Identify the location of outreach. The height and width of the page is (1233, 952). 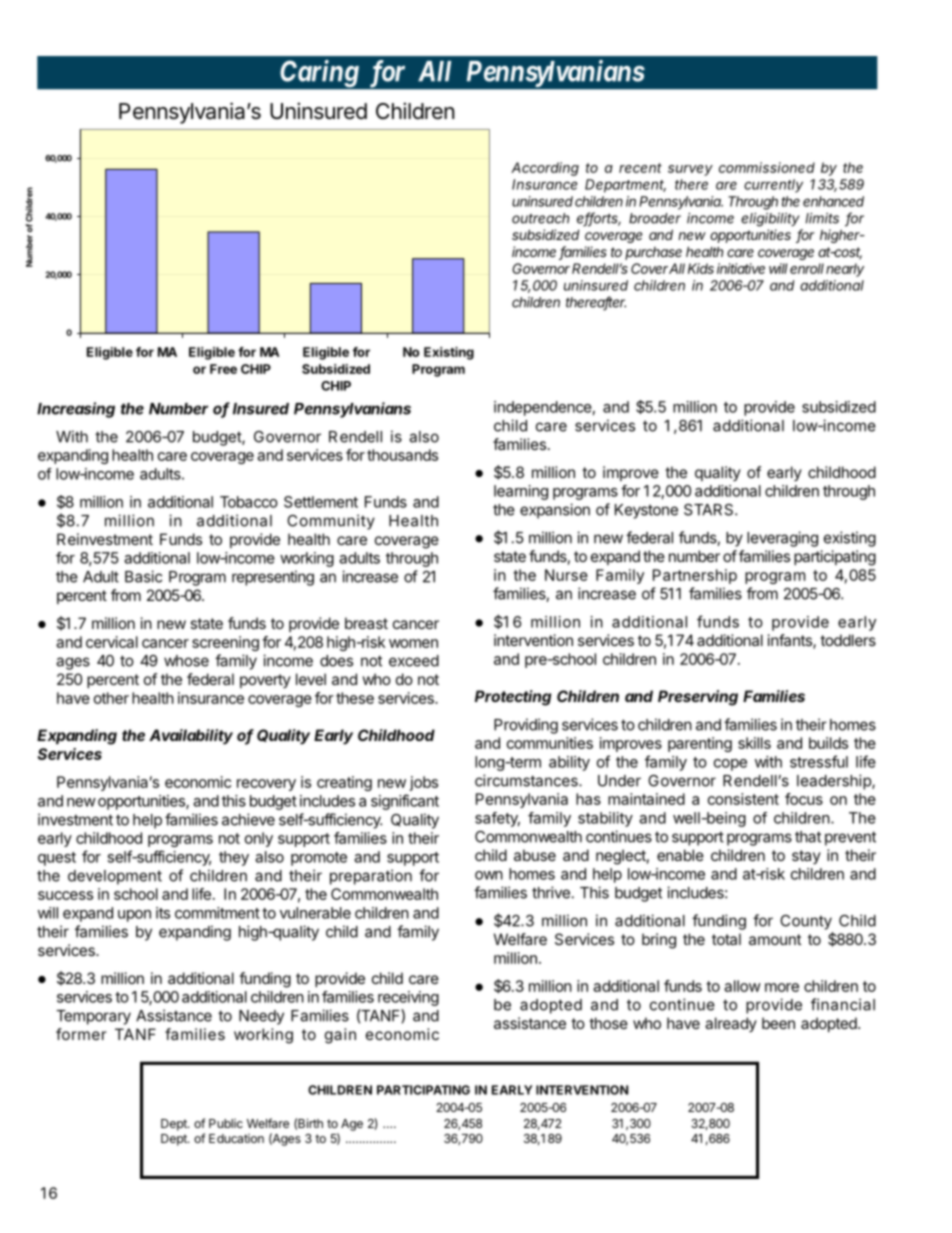
(540, 218).
